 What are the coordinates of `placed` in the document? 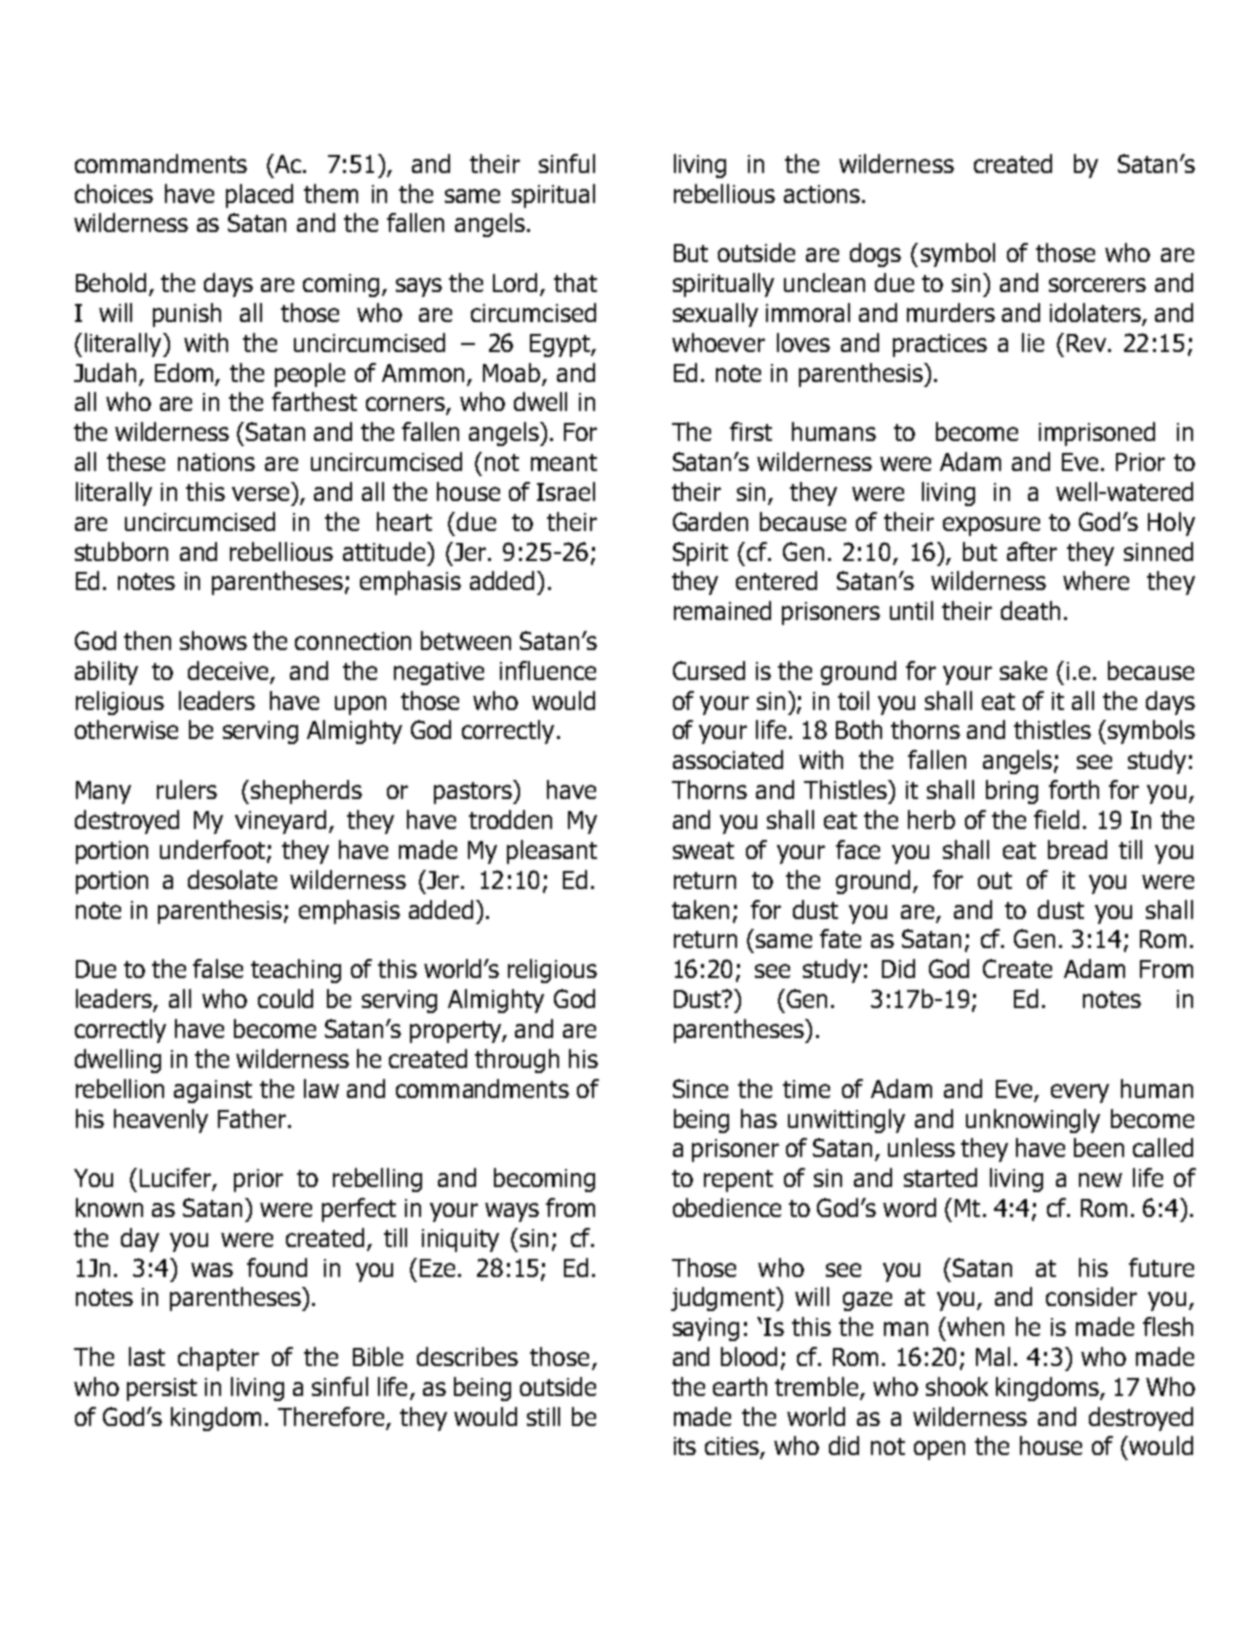 It's located at (259, 196).
